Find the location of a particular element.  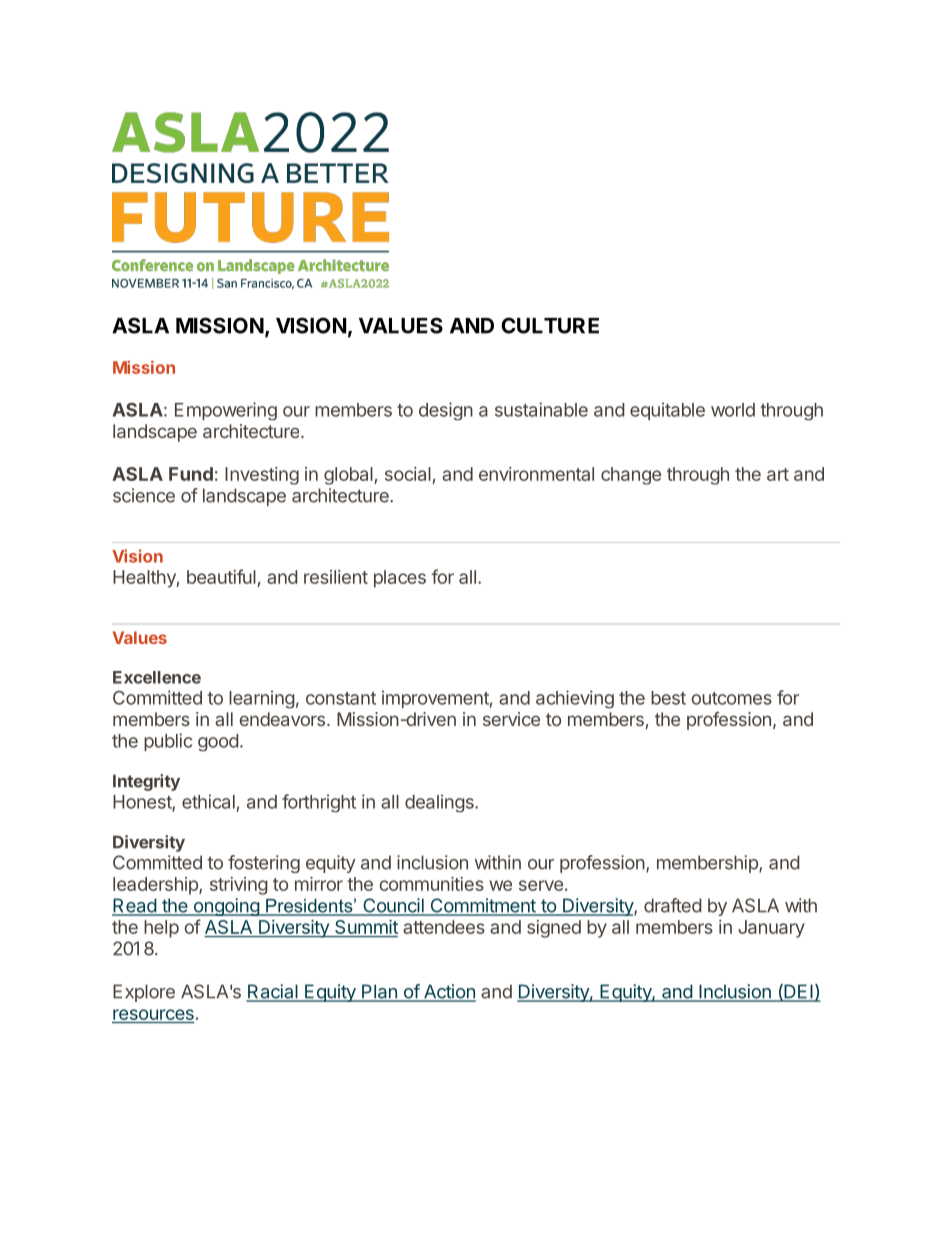

Excellence is located at coordinates (157, 677).
